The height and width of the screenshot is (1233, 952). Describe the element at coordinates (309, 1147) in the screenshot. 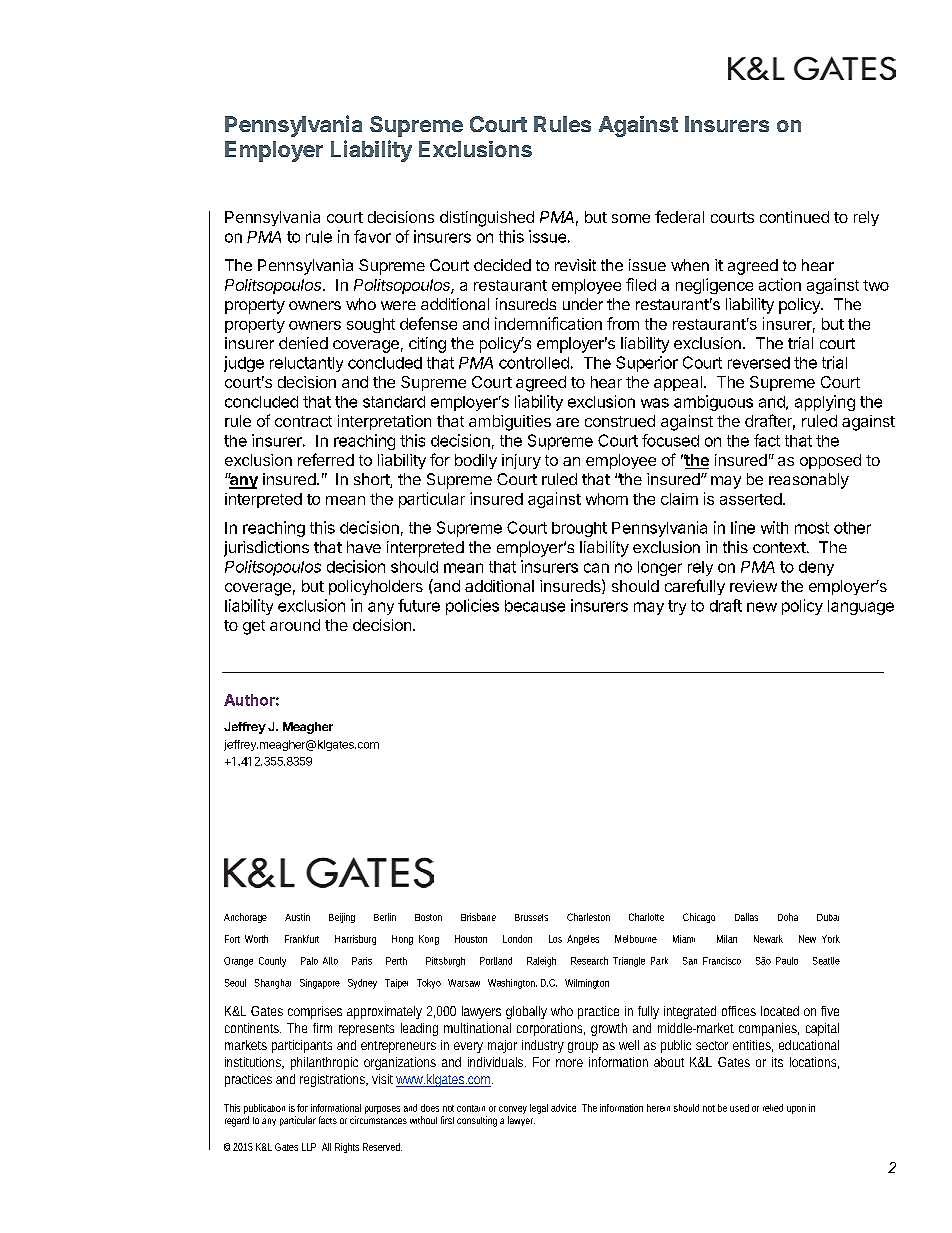

I see `LLP` at that location.
